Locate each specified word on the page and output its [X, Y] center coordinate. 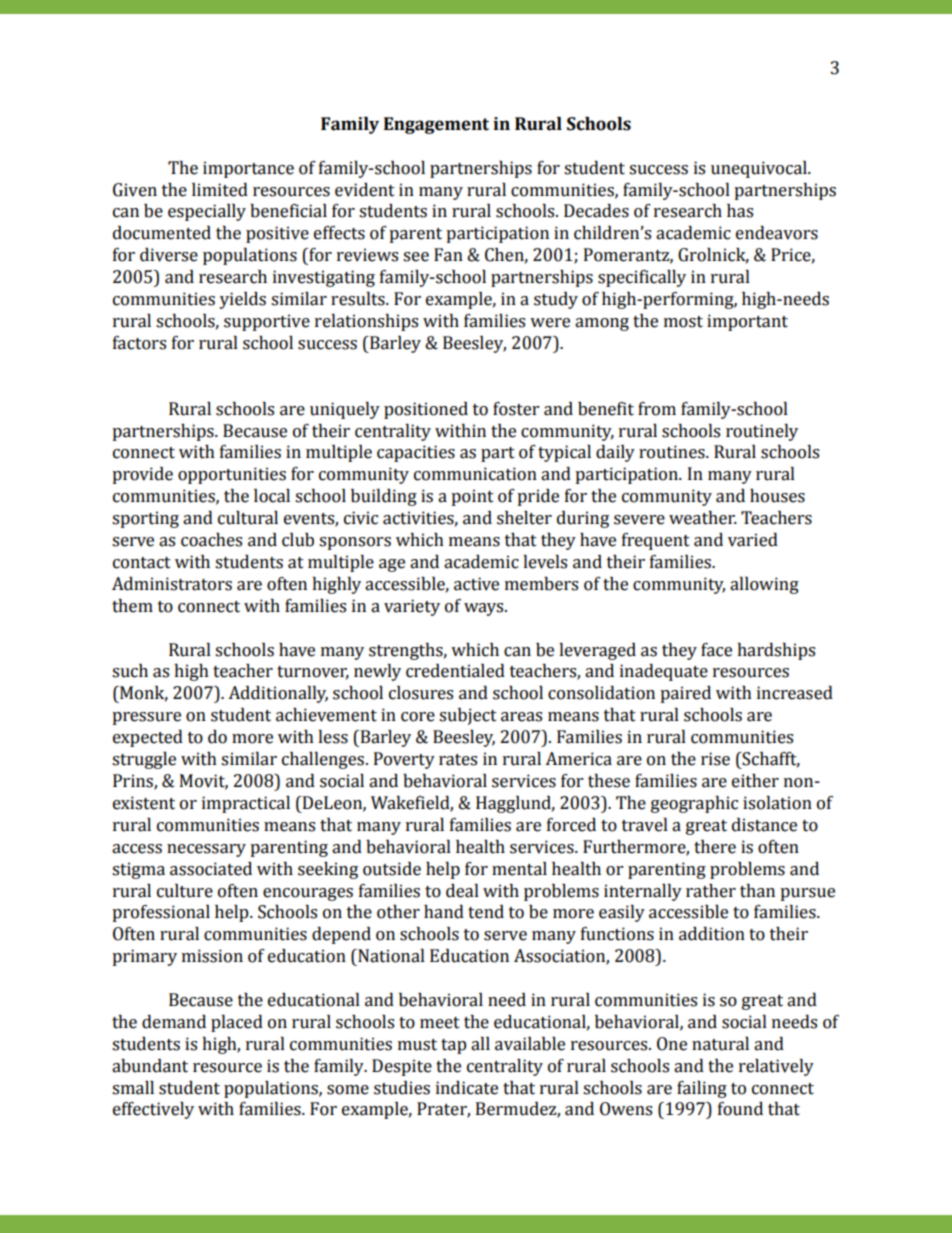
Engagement [436, 125]
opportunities [232, 475]
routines [673, 452]
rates [458, 760]
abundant [150, 1066]
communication [475, 474]
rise [715, 759]
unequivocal [760, 169]
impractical [246, 804]
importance [248, 169]
